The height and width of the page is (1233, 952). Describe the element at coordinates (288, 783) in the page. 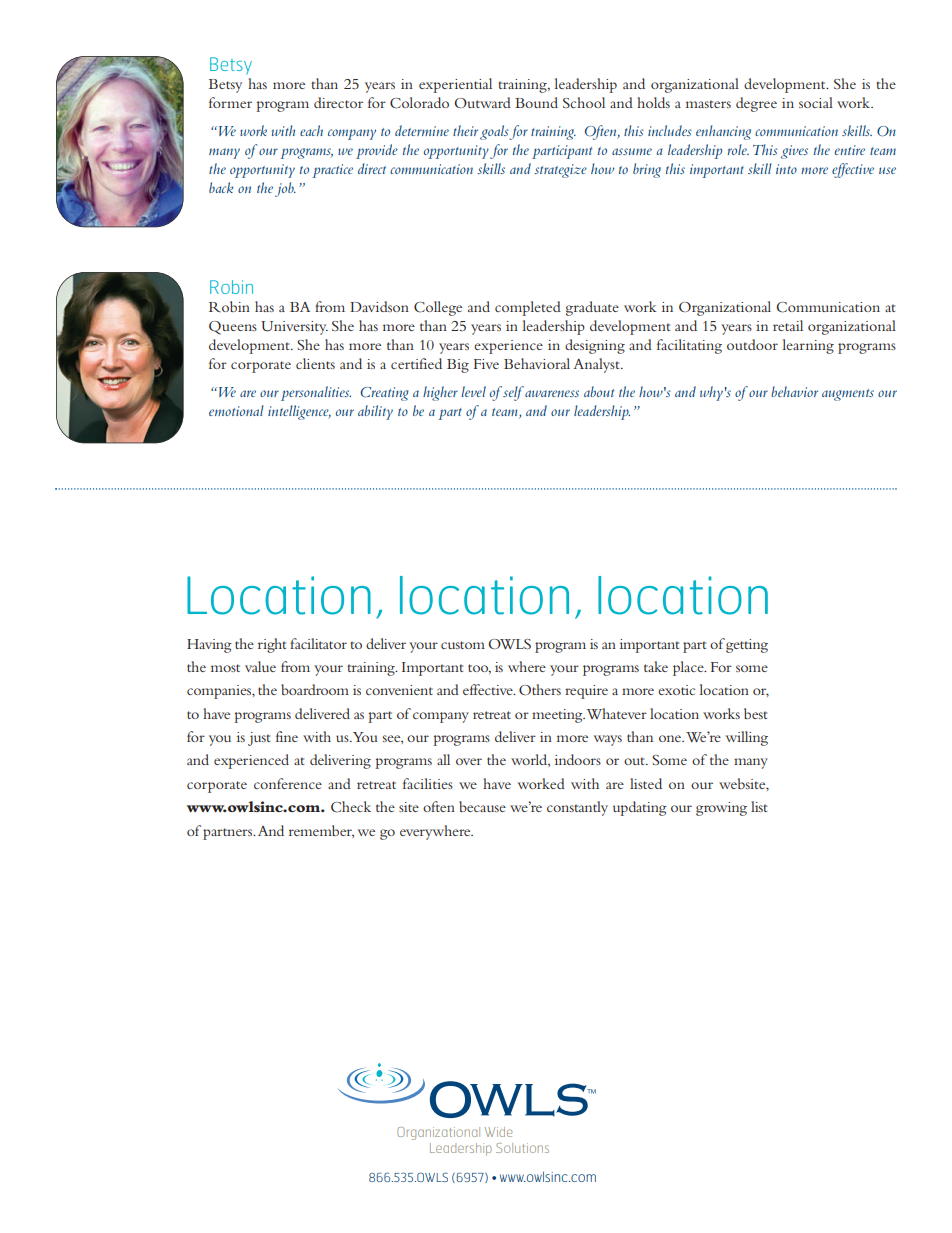

I see `conference` at that location.
